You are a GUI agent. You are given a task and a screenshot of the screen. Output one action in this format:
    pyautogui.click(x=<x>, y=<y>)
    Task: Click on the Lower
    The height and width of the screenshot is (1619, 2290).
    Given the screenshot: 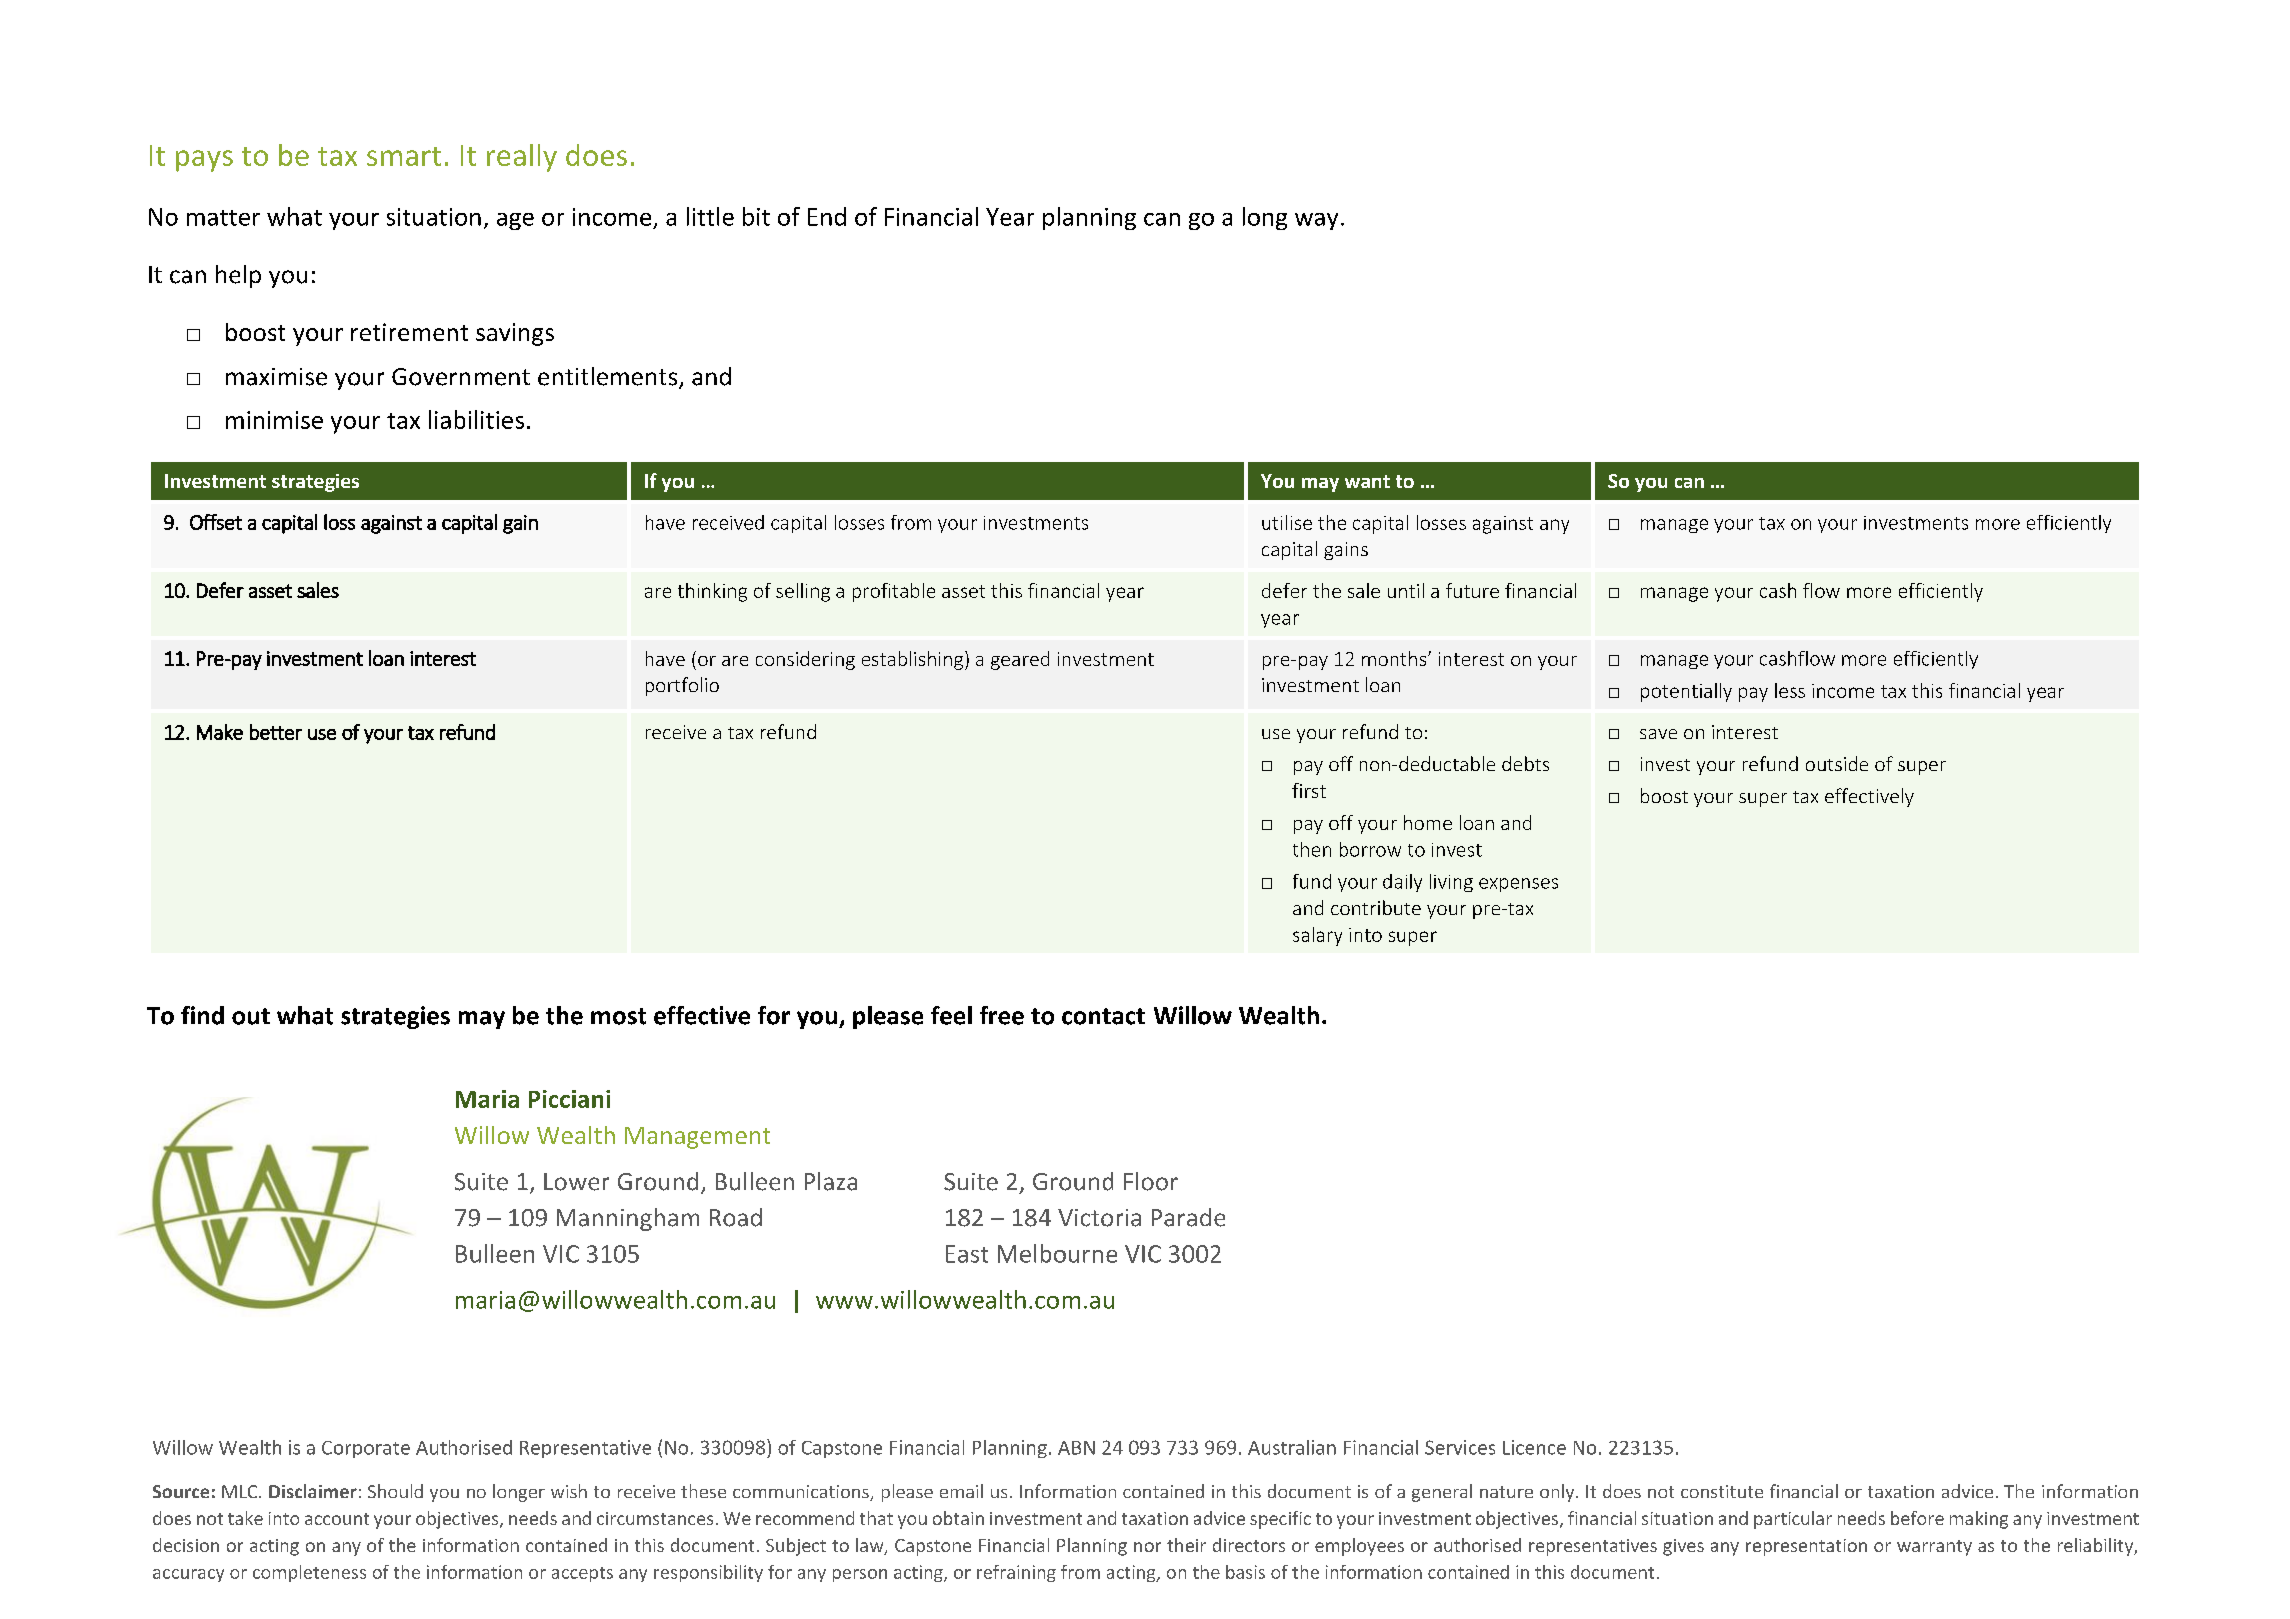 What is the action you would take?
    pyautogui.click(x=576, y=1182)
